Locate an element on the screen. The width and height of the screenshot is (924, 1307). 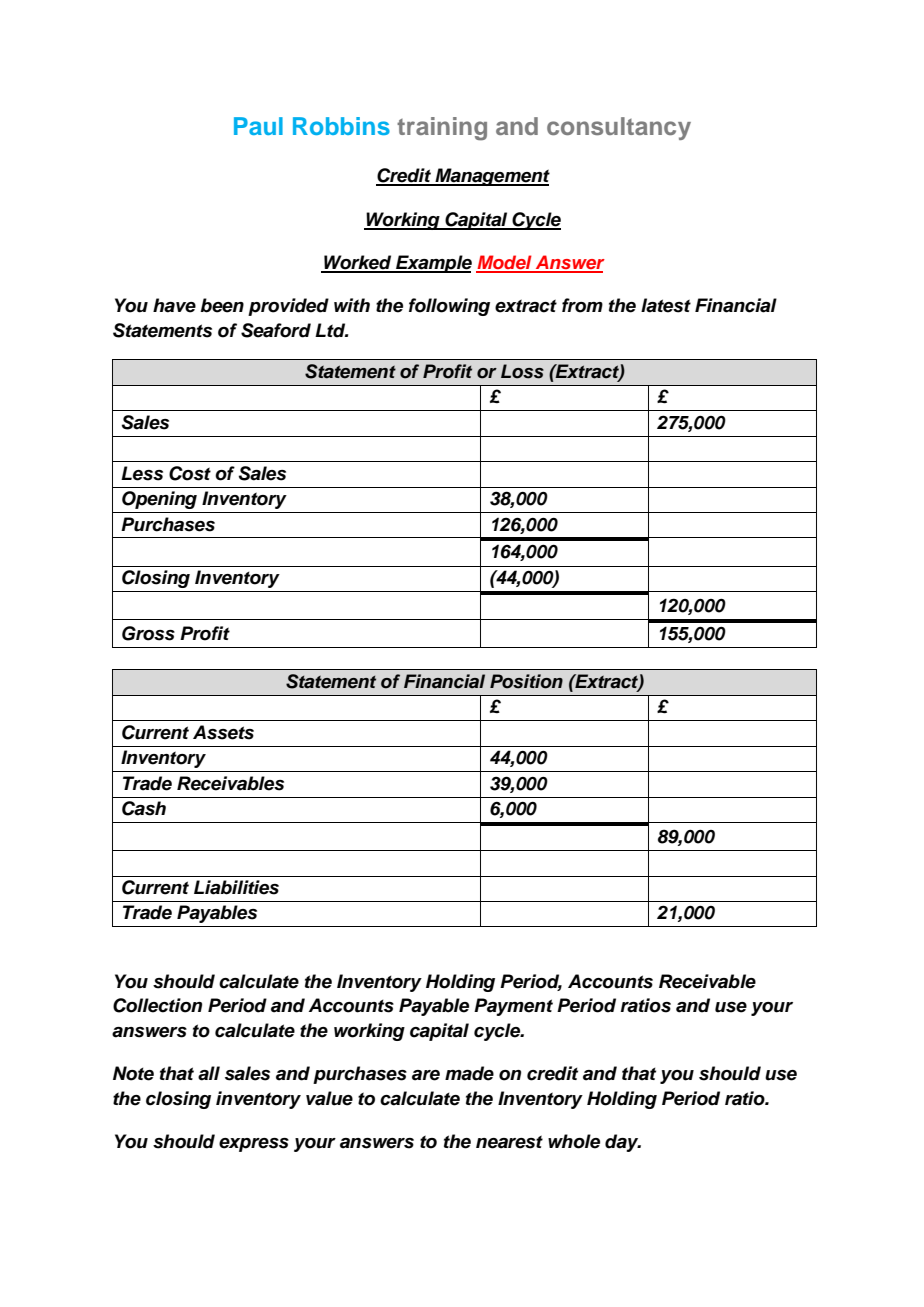
all is located at coordinates (209, 1073).
